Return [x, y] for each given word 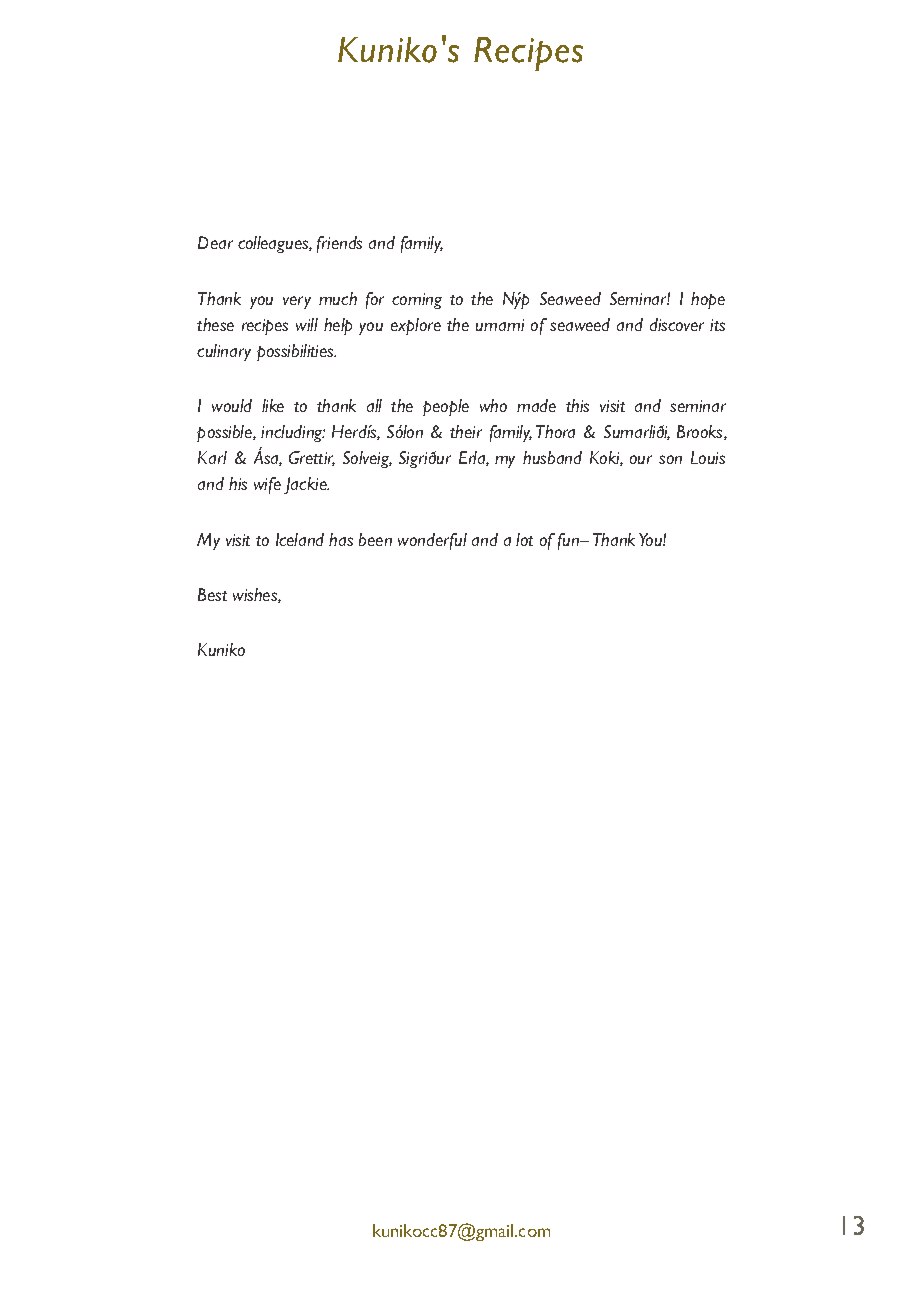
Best [212, 594]
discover [677, 324]
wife [267, 485]
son [670, 459]
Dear [215, 242]
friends [339, 244]
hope [708, 300]
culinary [224, 352]
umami [500, 325]
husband [552, 457]
